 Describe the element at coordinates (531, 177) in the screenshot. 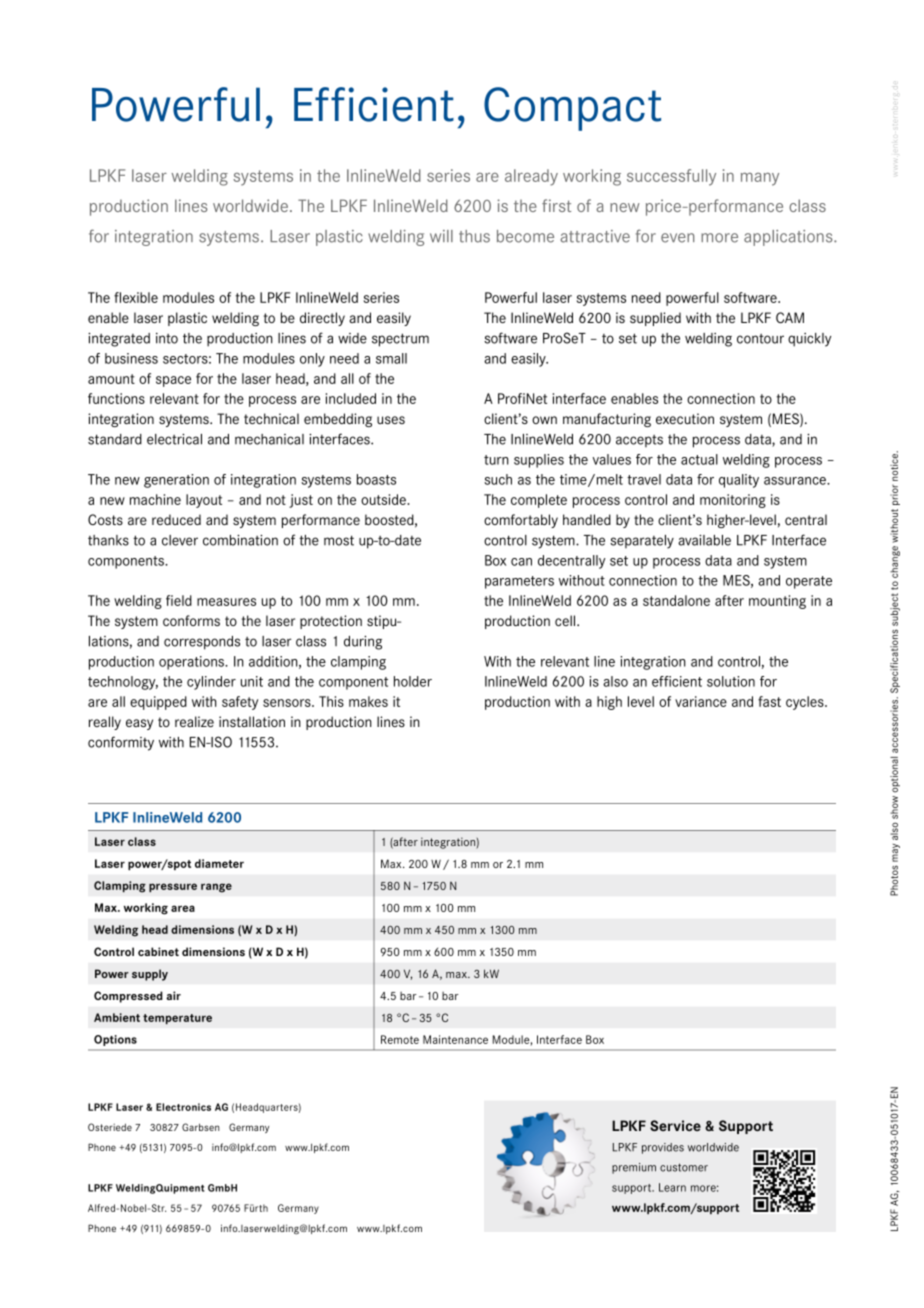

I see `already` at that location.
